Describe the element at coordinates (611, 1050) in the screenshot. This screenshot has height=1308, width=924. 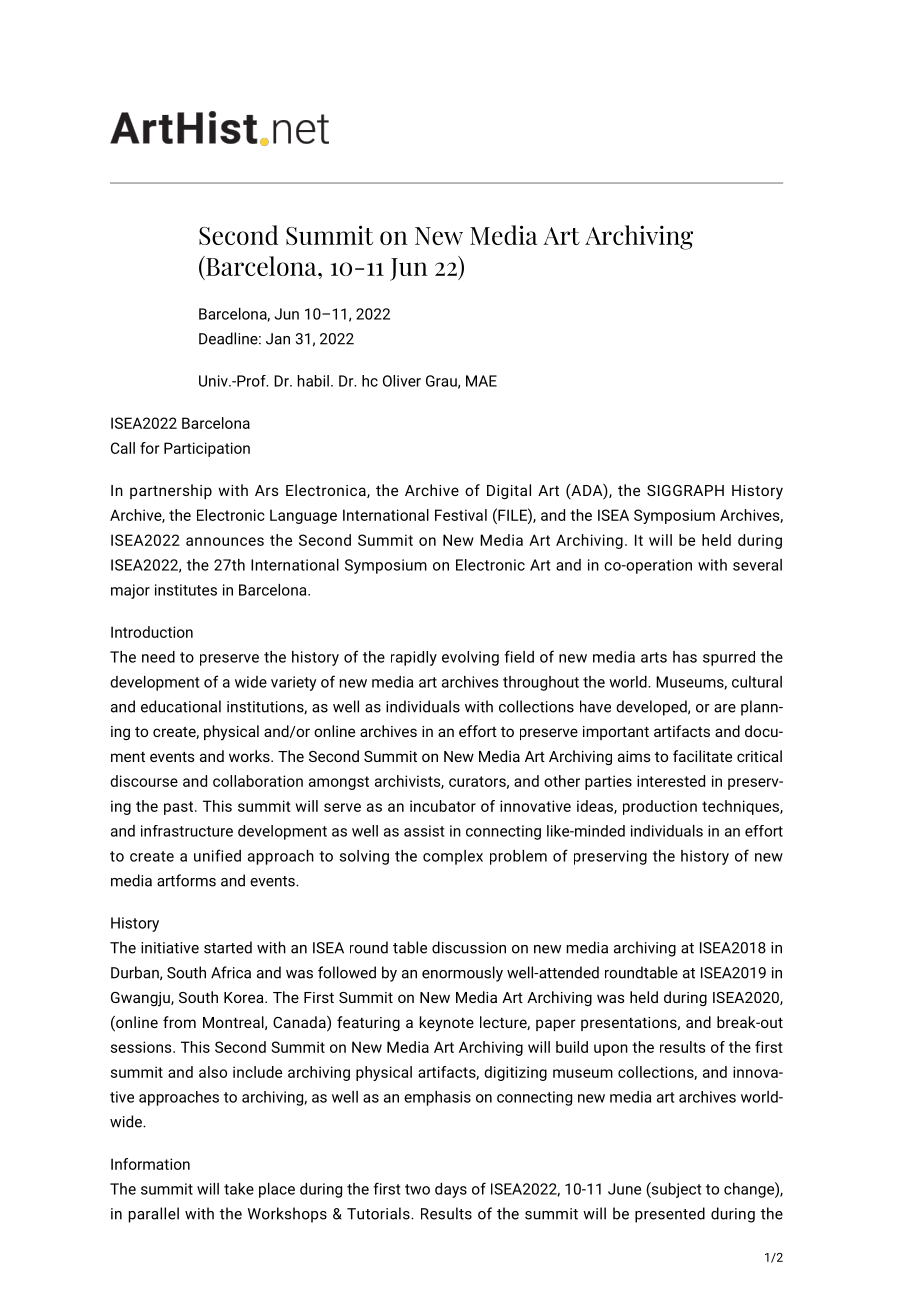
I see `upon` at that location.
